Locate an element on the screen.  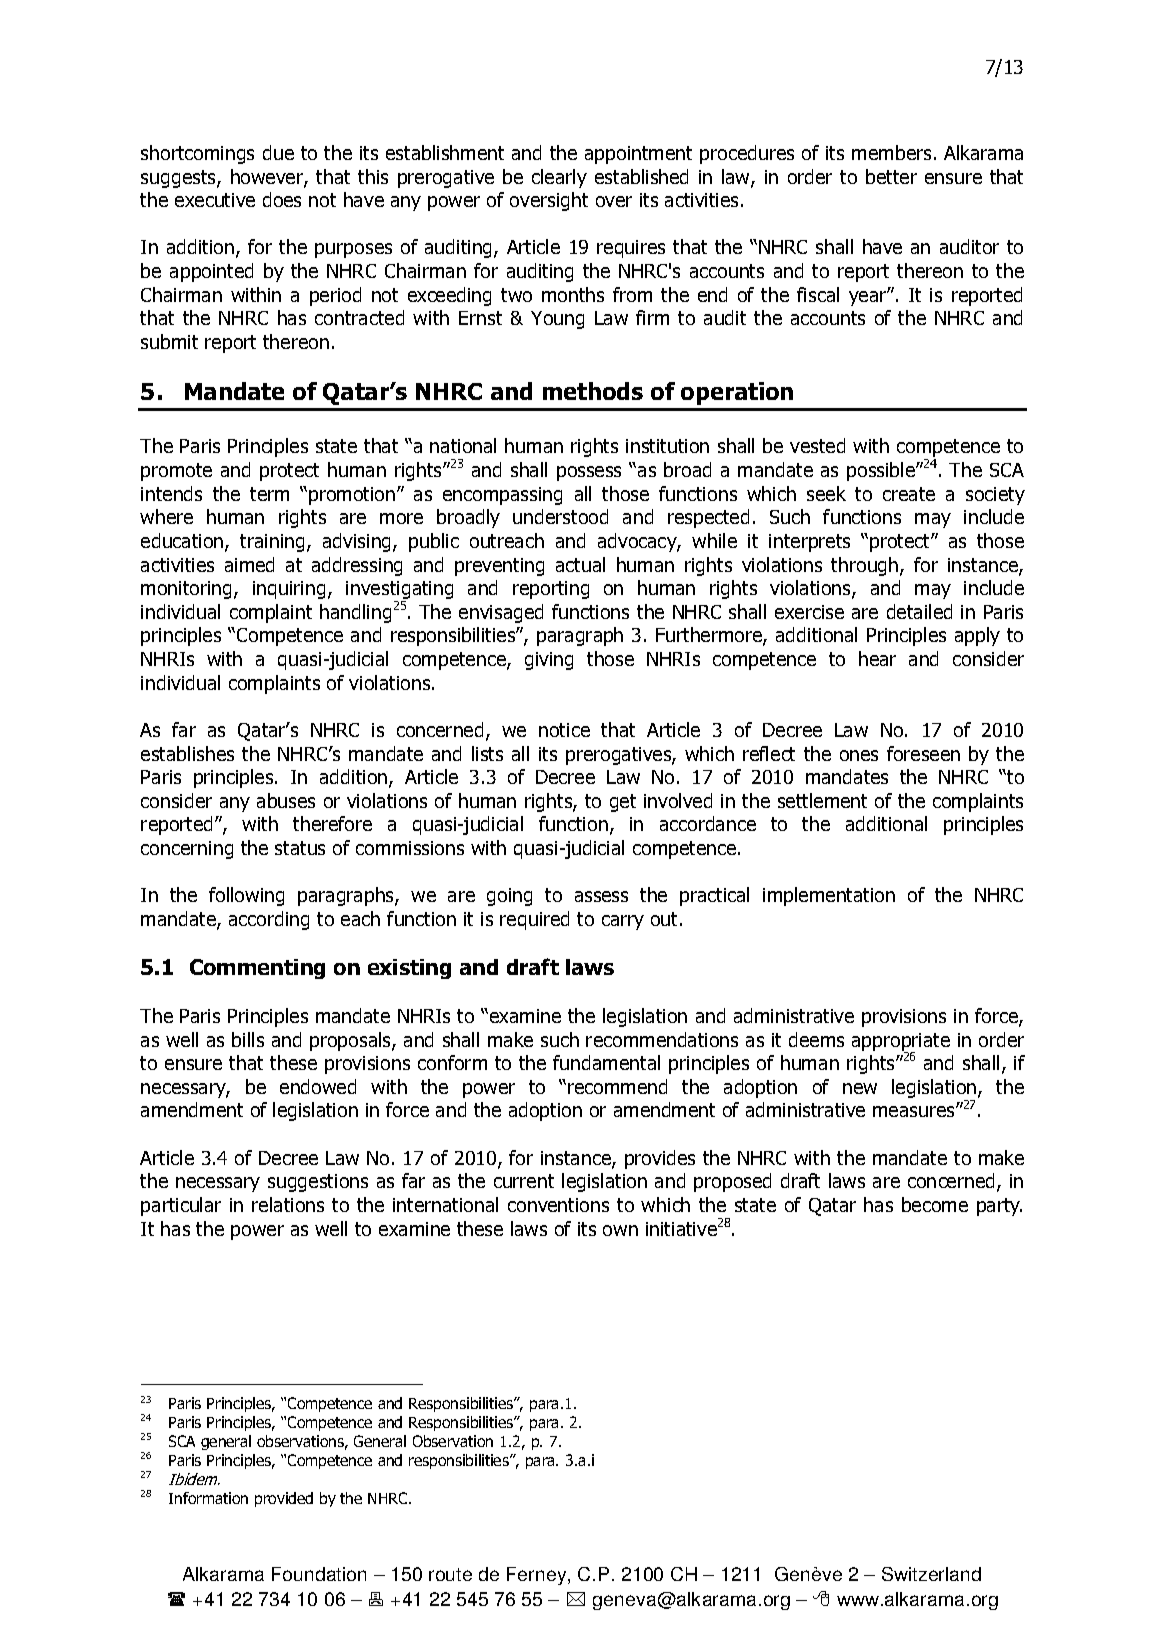
hear is located at coordinates (877, 658).
